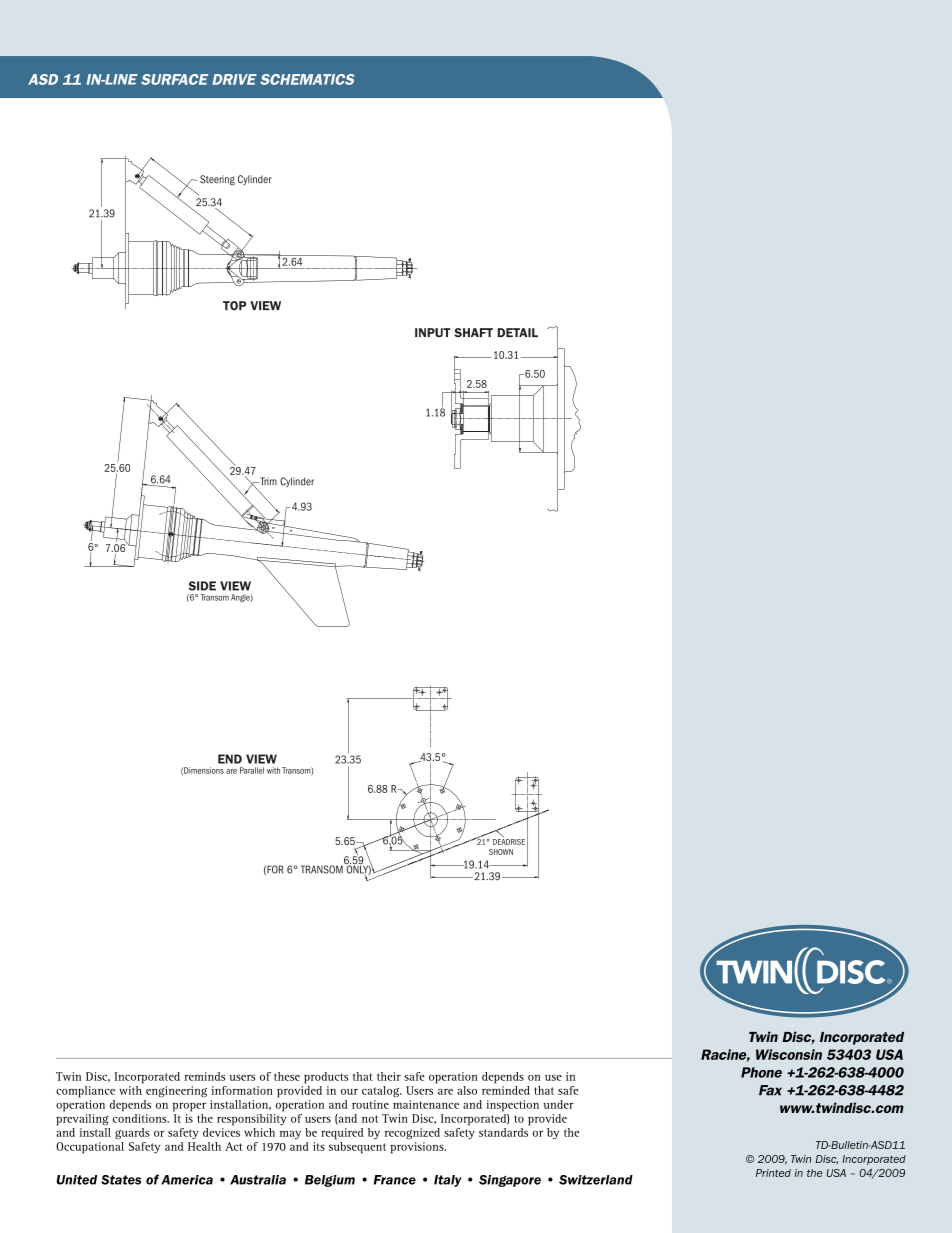  Describe the element at coordinates (132, 1134) in the screenshot. I see `guards` at that location.
